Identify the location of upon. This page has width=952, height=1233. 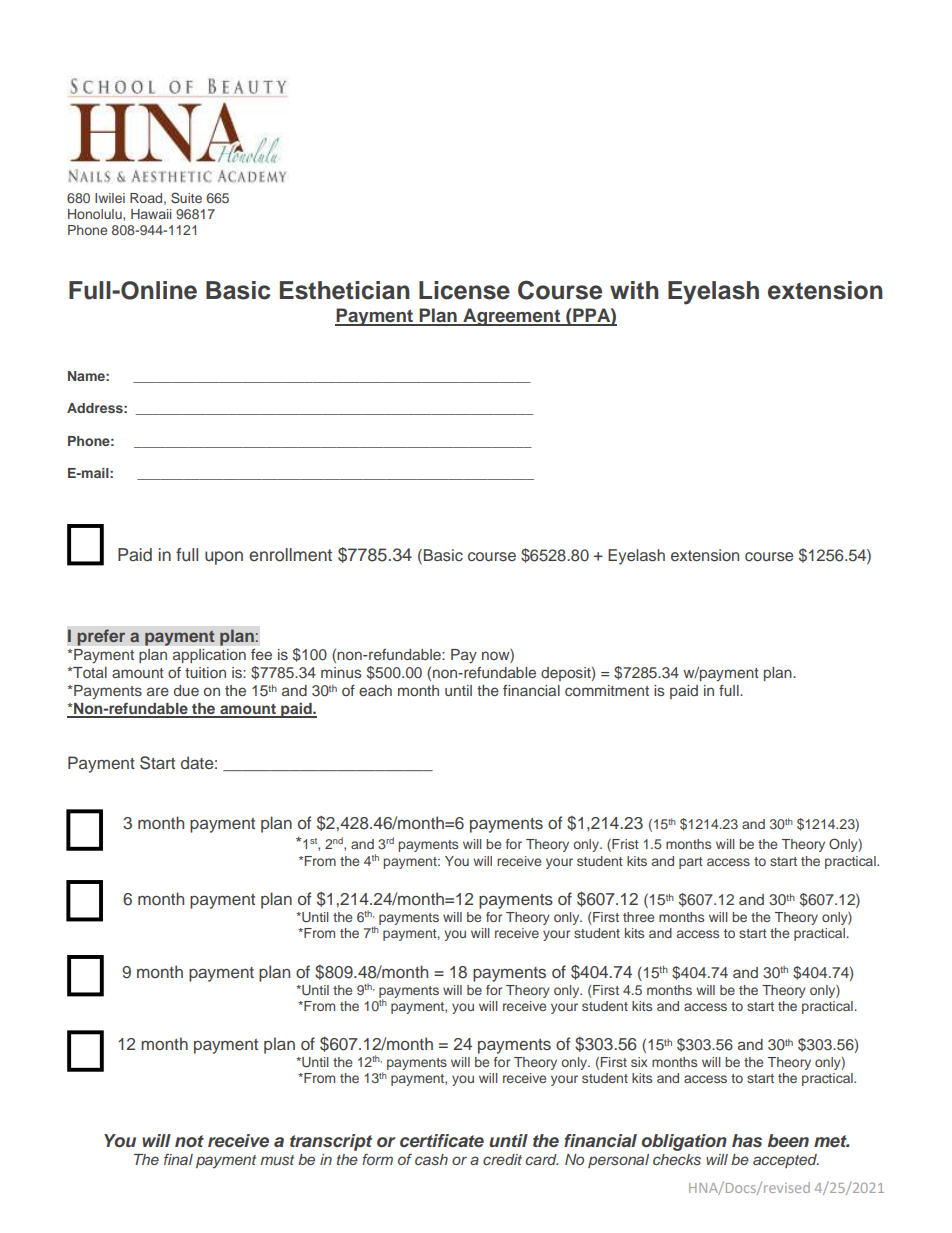
(224, 558).
